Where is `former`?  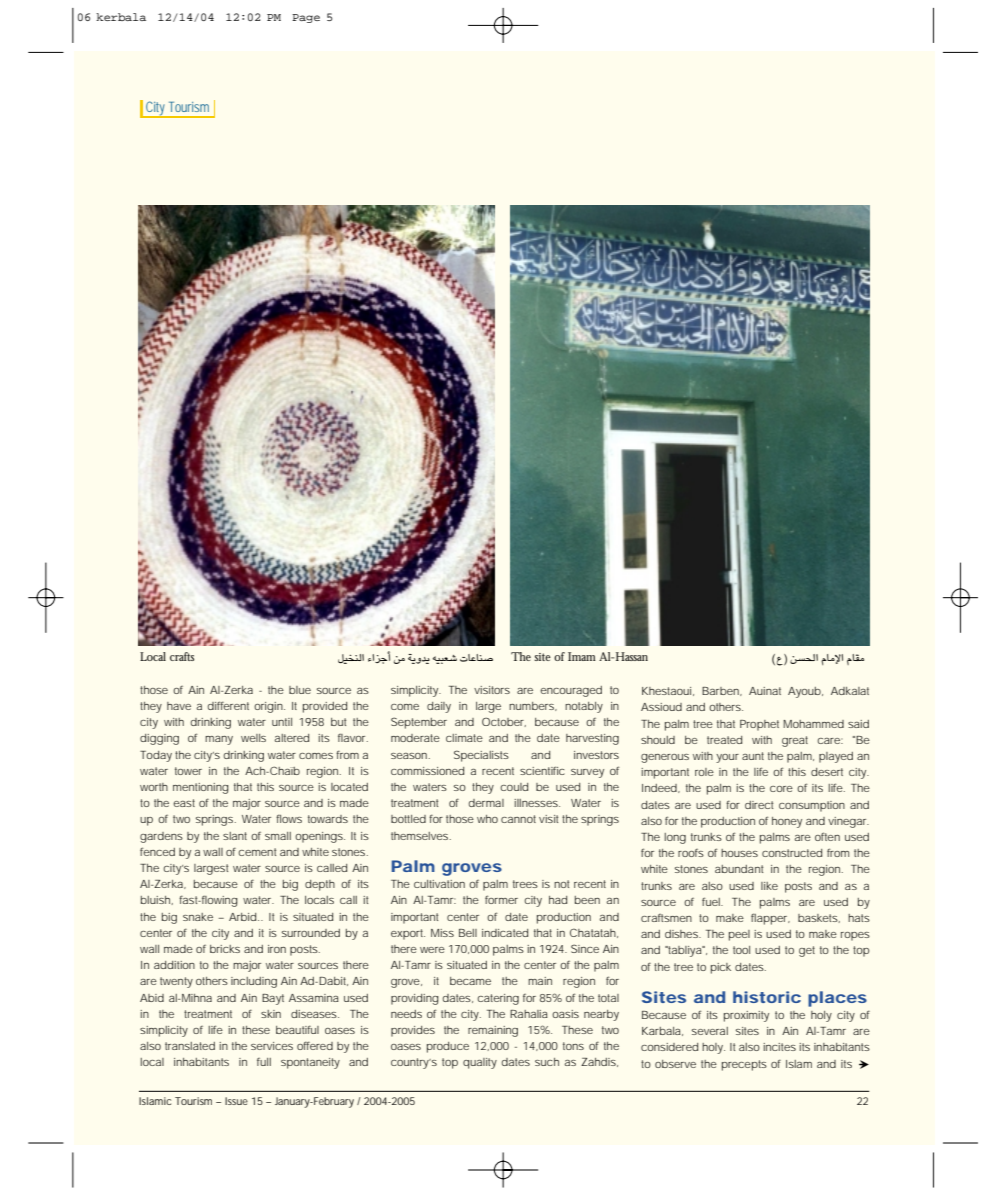
former is located at coordinates (501, 899).
